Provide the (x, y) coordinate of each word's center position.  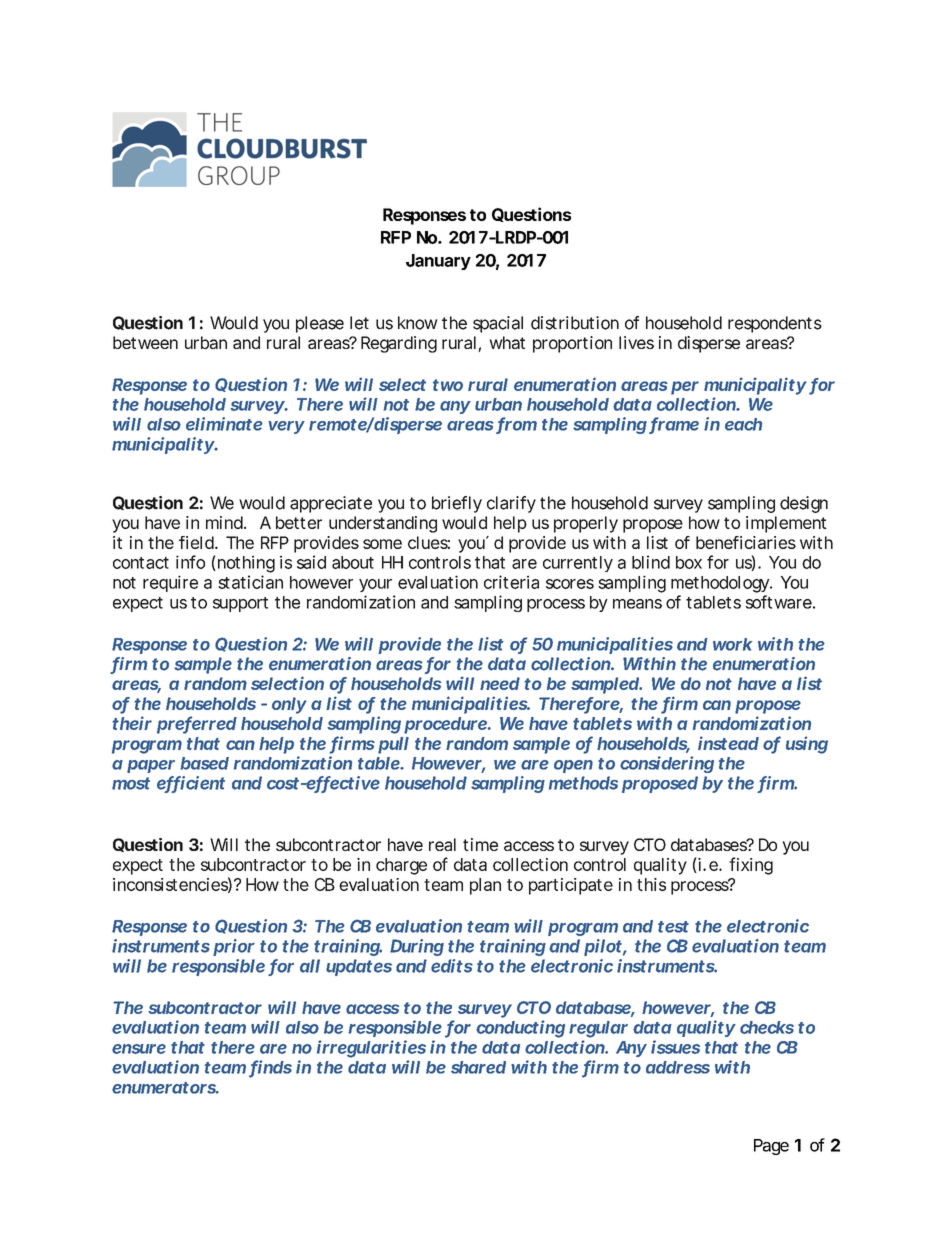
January (438, 262)
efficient (191, 784)
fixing (751, 866)
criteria (511, 582)
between (145, 342)
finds (270, 1068)
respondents (775, 324)
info (190, 562)
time (480, 844)
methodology (721, 584)
